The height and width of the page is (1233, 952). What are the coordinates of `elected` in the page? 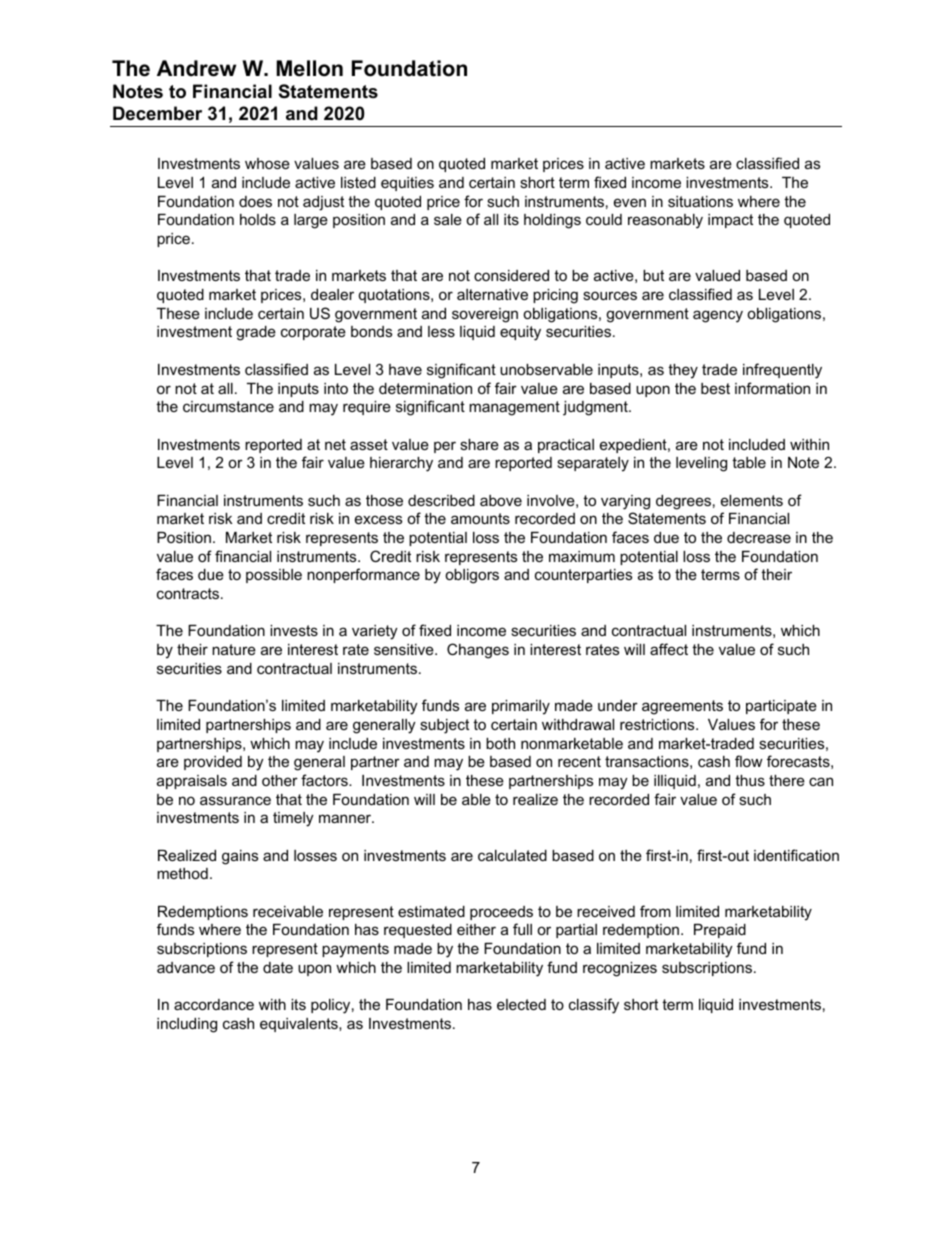 It's located at (521, 1004).
